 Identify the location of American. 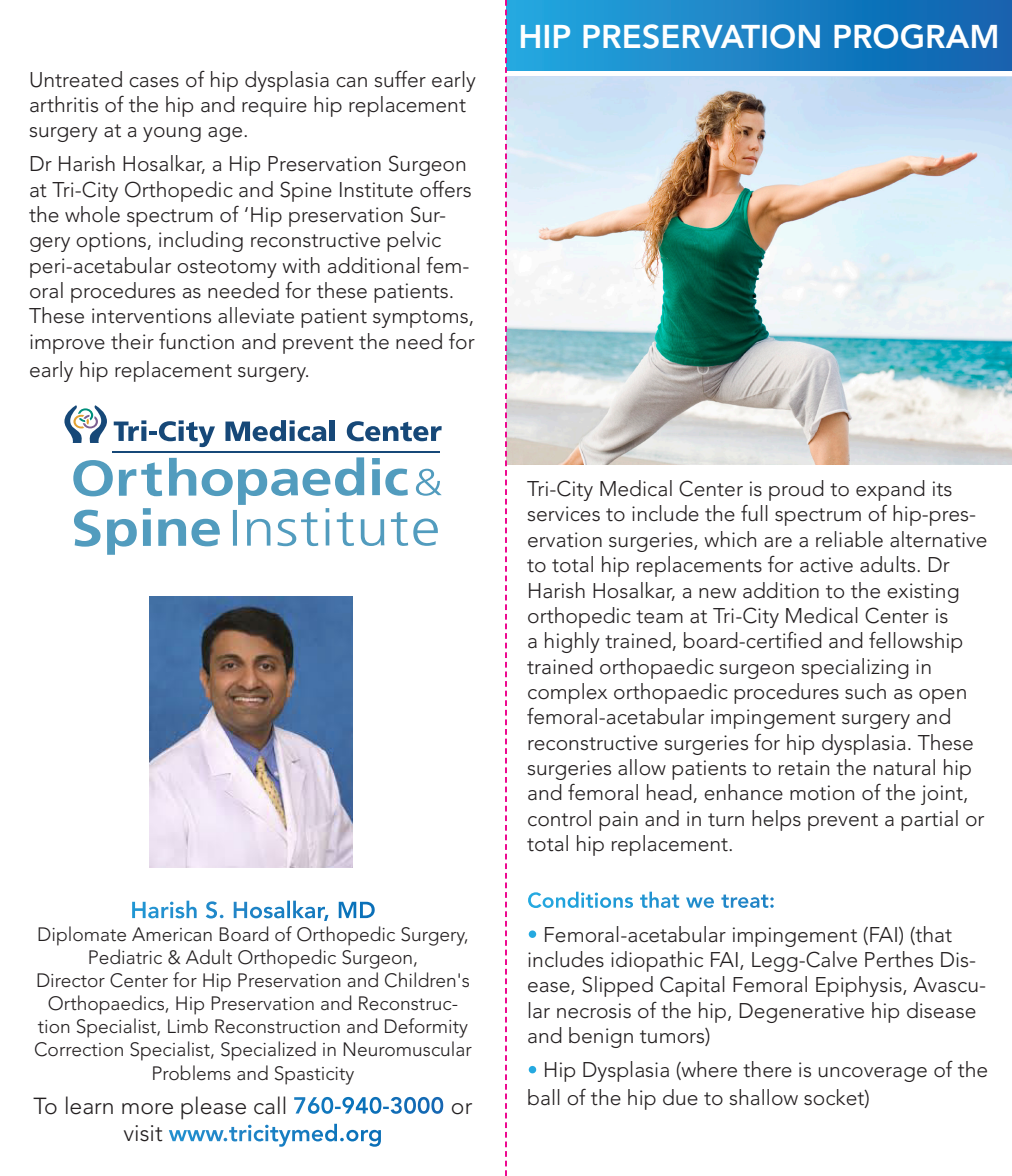
(172, 934).
